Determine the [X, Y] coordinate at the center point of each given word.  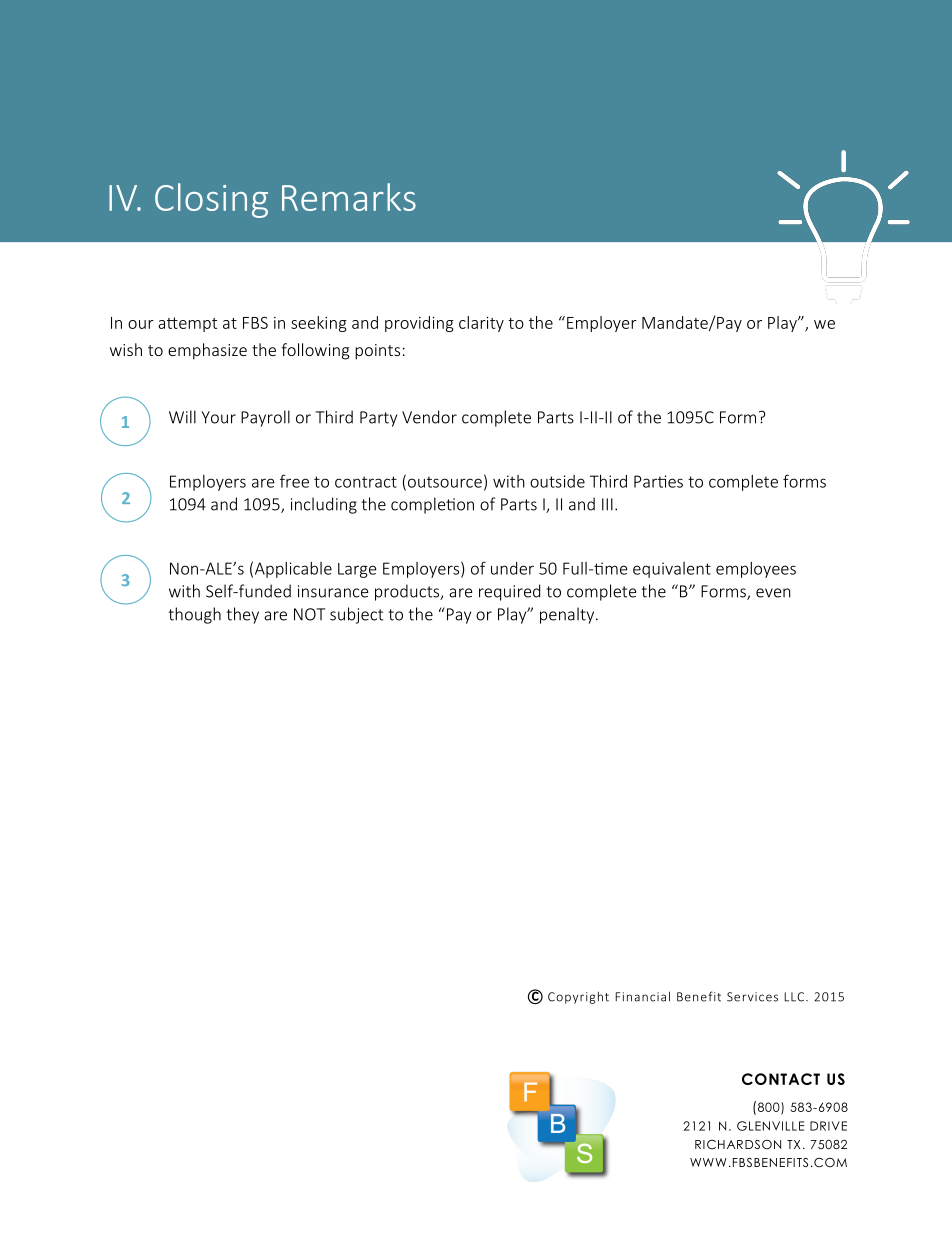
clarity [481, 324]
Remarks [349, 197]
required [509, 592]
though [195, 615]
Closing [211, 200]
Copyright [578, 998]
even [773, 593]
